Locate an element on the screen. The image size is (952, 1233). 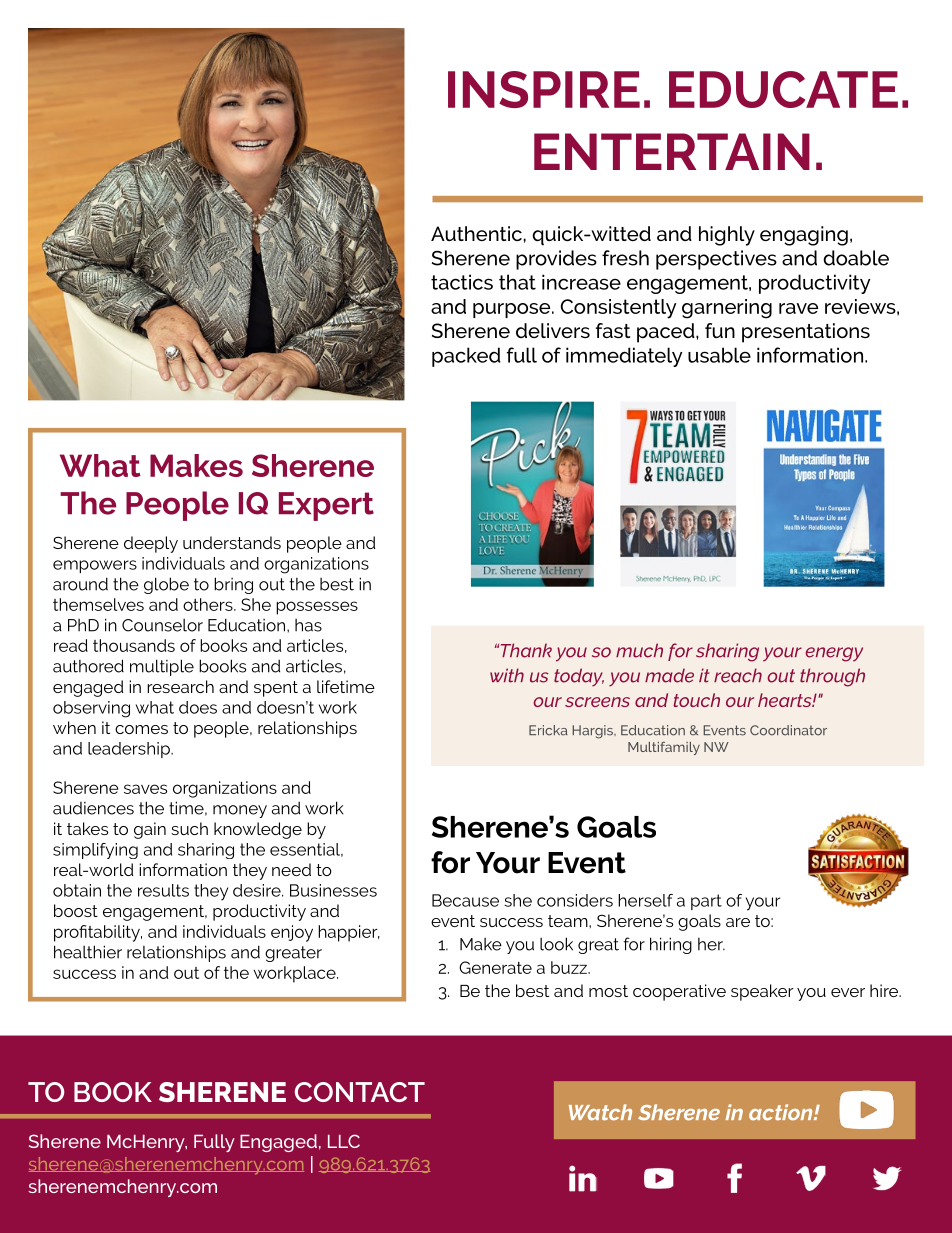
EDUCATE is located at coordinates (783, 89).
